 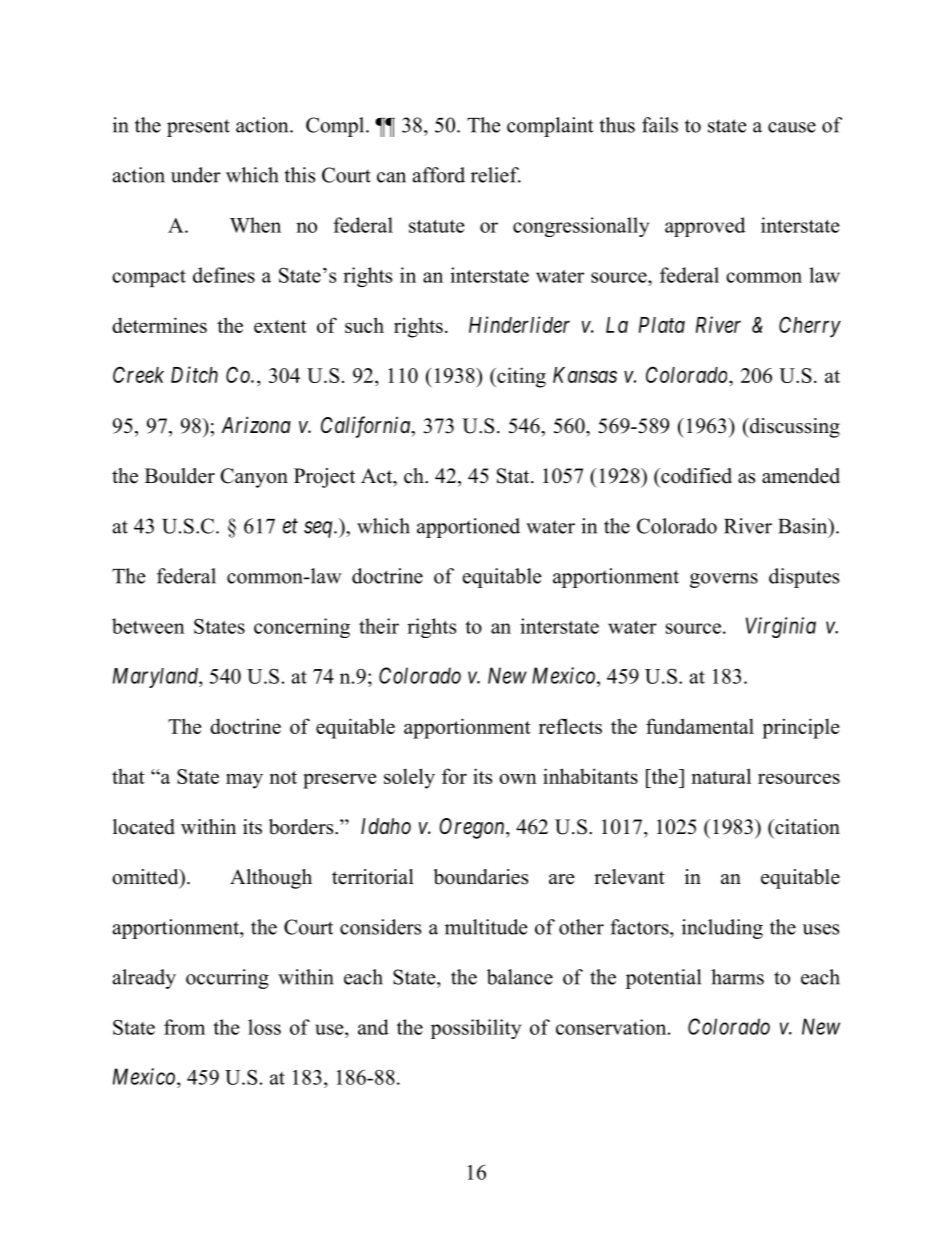 I want to click on occurring, so click(x=227, y=979).
